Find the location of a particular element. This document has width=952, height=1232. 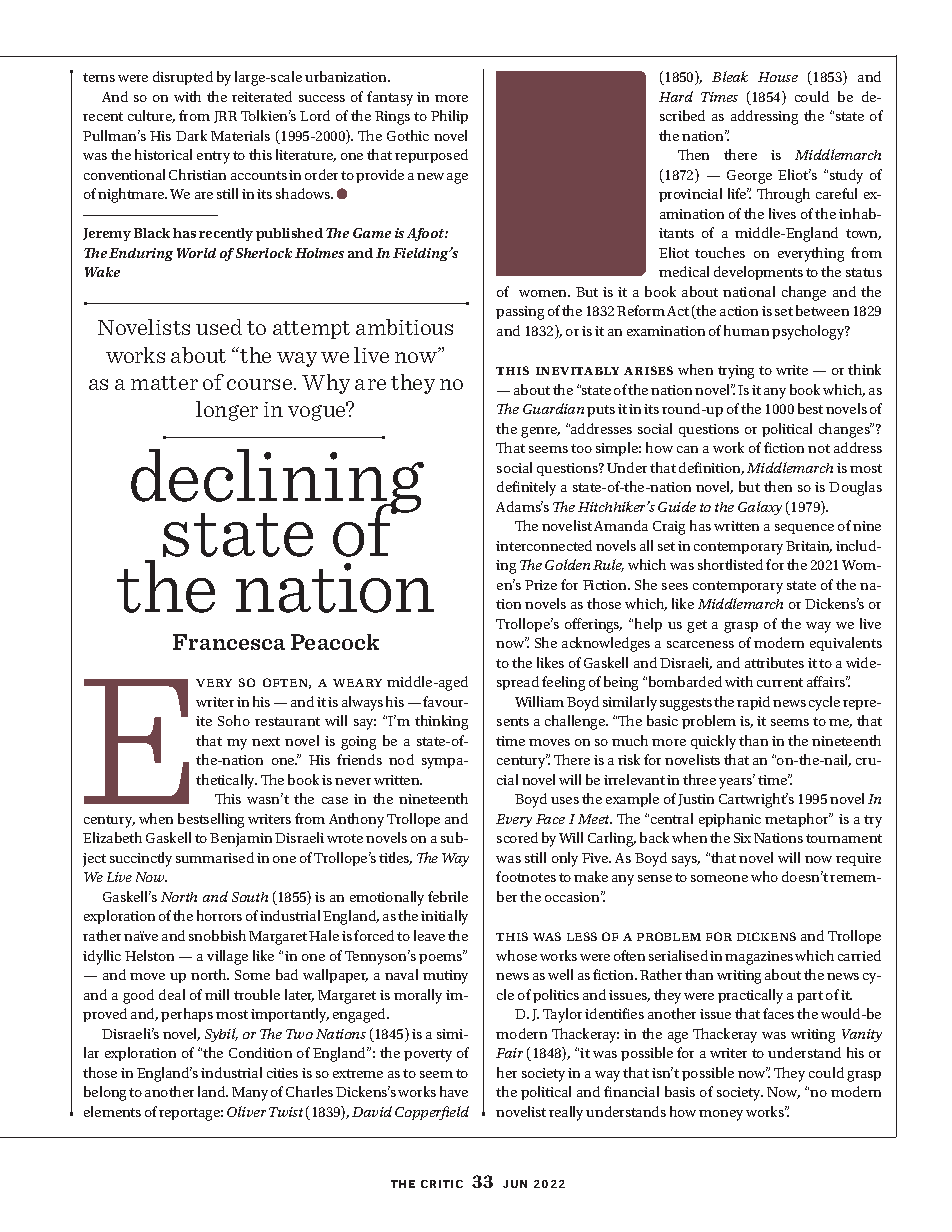

jun is located at coordinates (515, 1184).
